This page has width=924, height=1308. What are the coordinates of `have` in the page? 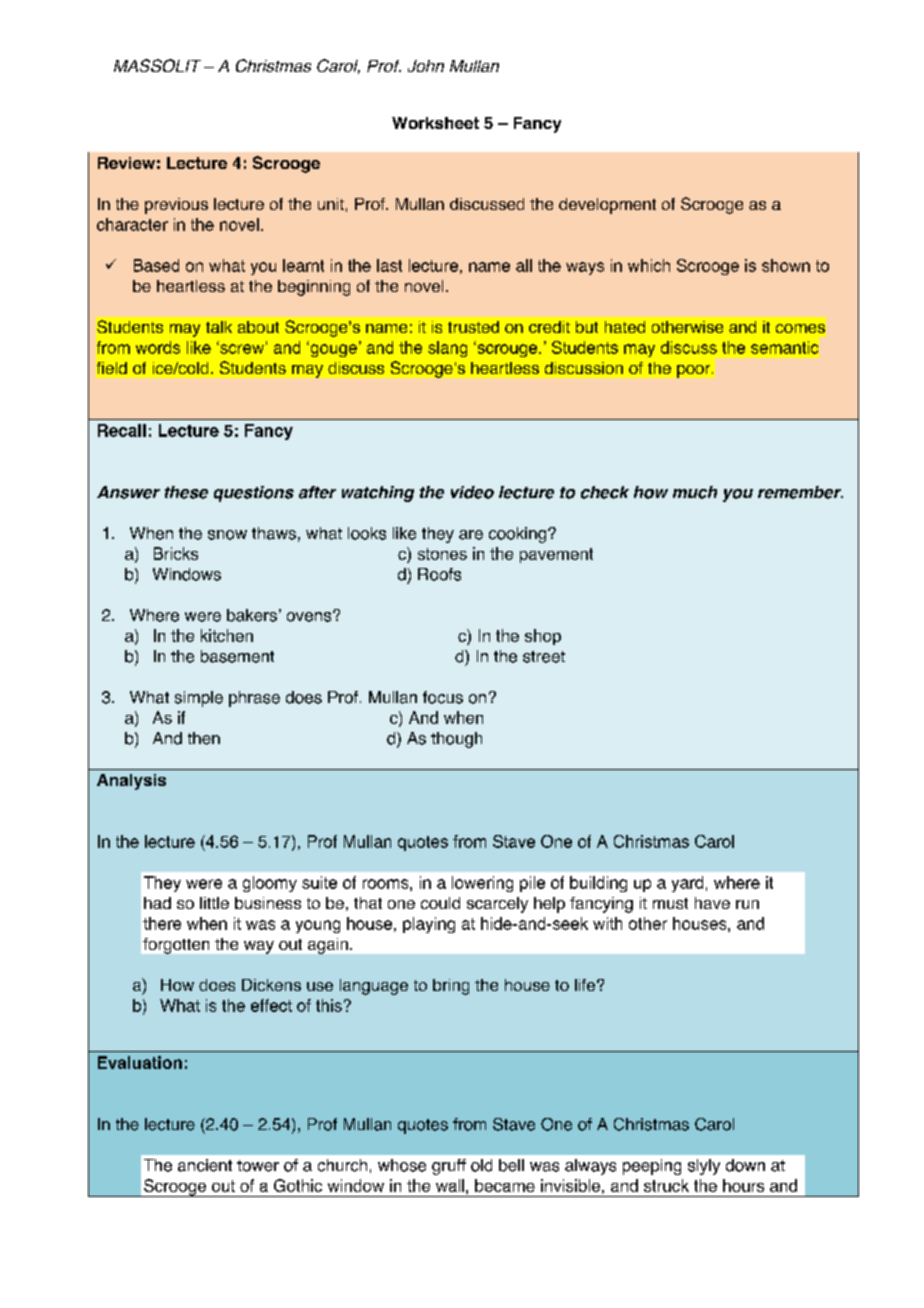 It's located at (712, 903).
